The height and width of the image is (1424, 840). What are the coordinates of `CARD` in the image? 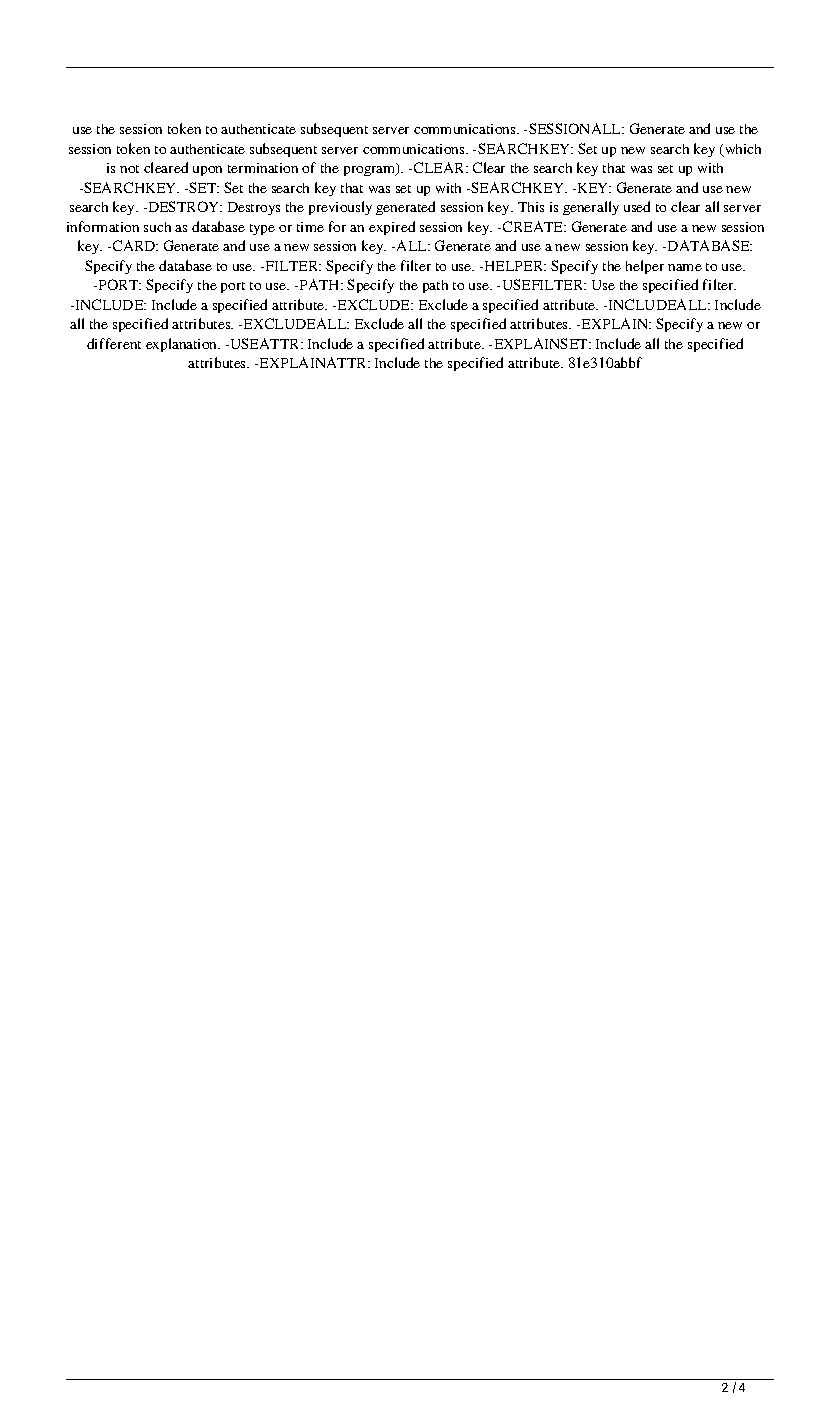 It's located at (135, 245).
